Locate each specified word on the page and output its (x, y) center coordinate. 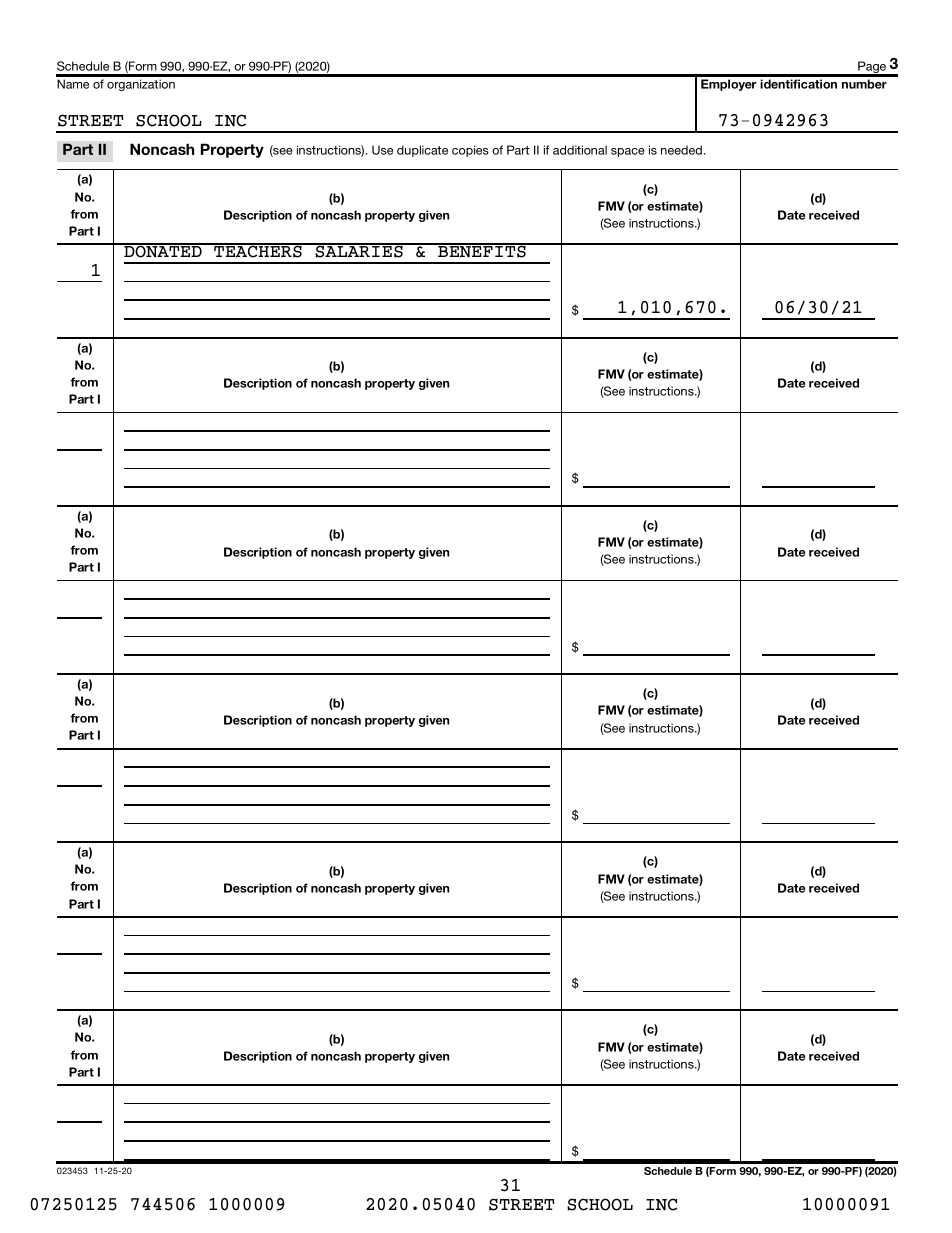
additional (580, 150)
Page (872, 68)
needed (682, 150)
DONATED (163, 251)
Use (382, 150)
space (628, 152)
